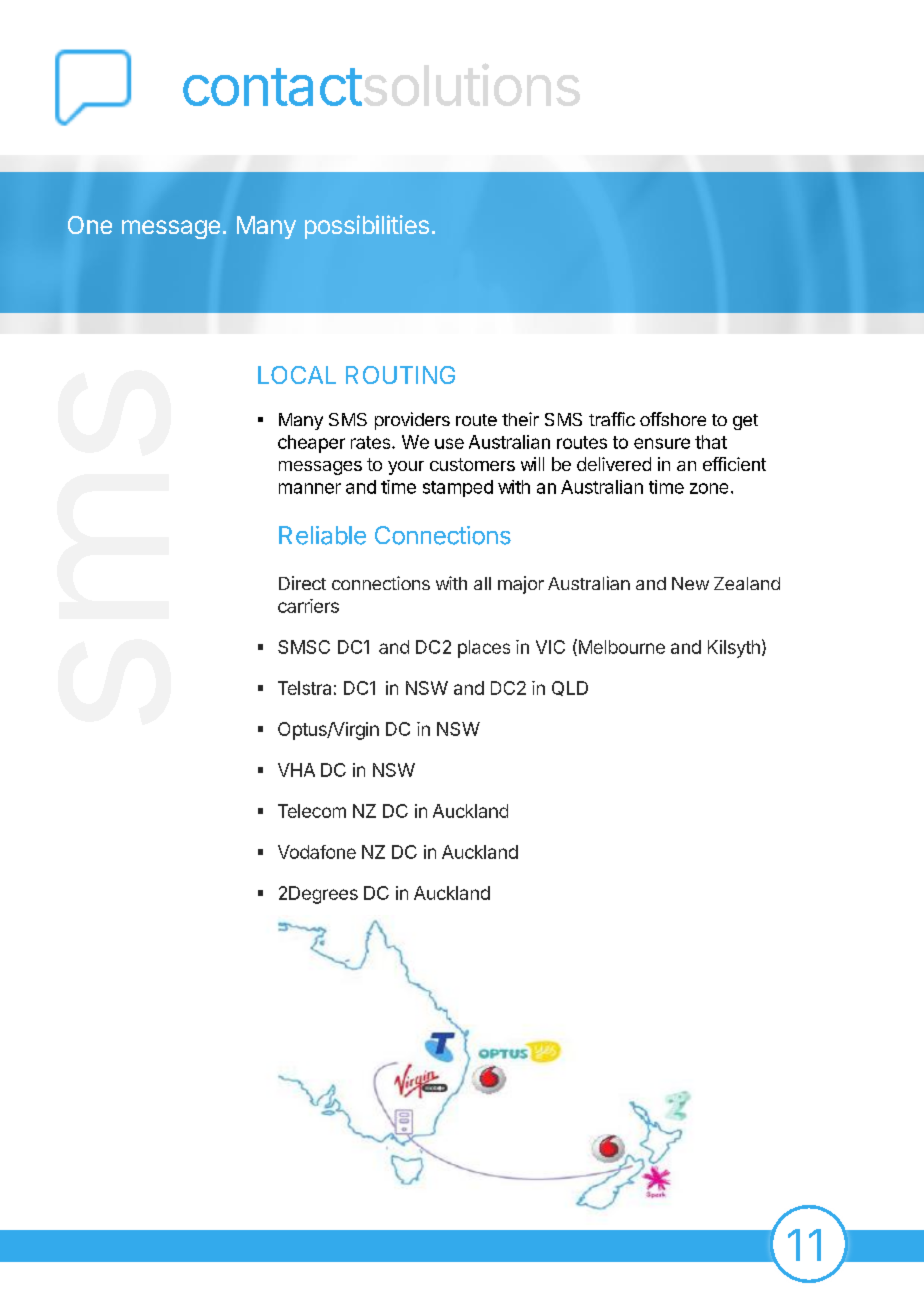 The height and width of the screenshot is (1307, 924). What do you see at coordinates (317, 852) in the screenshot?
I see `Vodafone` at bounding box center [317, 852].
